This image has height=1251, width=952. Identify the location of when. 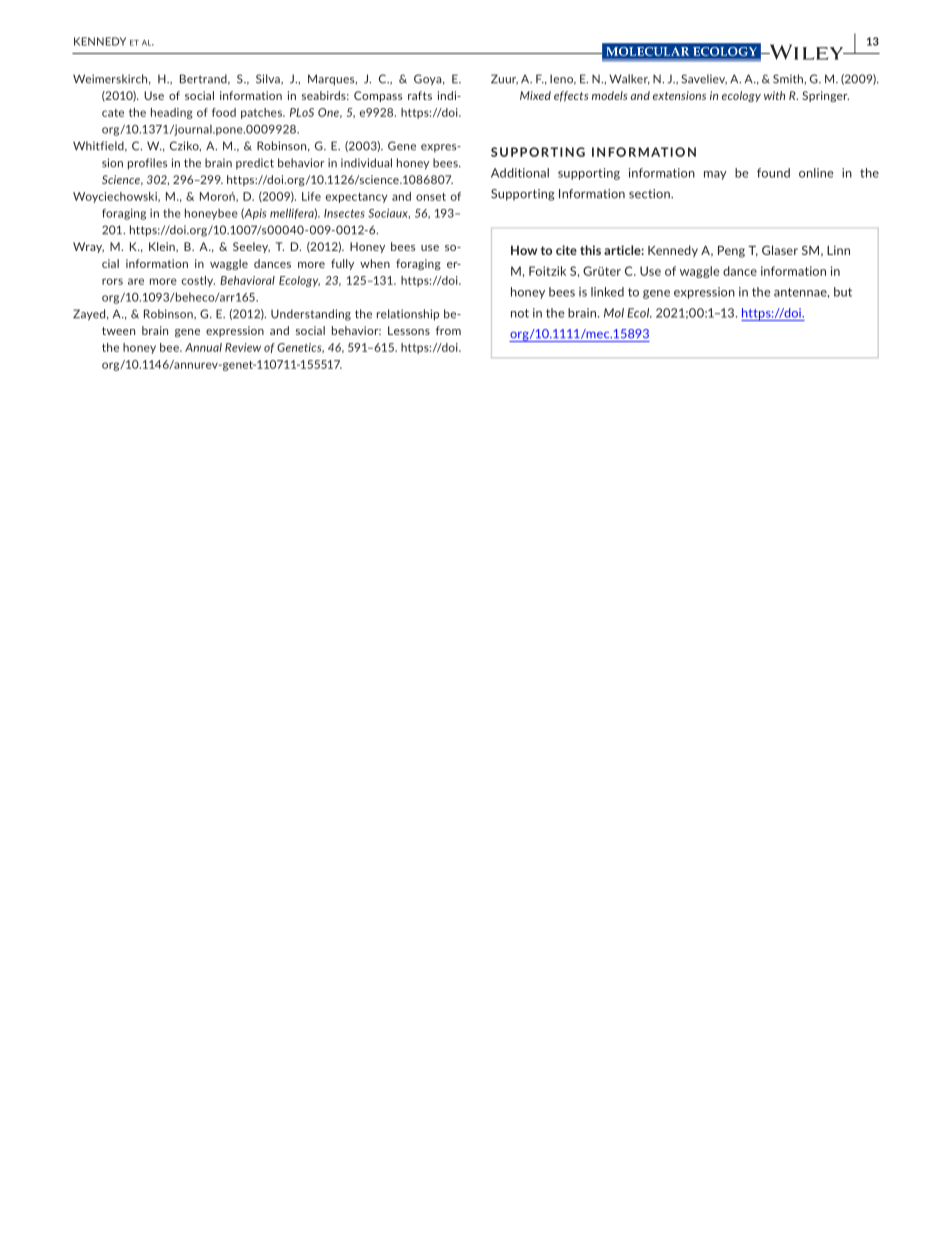
(375, 263).
